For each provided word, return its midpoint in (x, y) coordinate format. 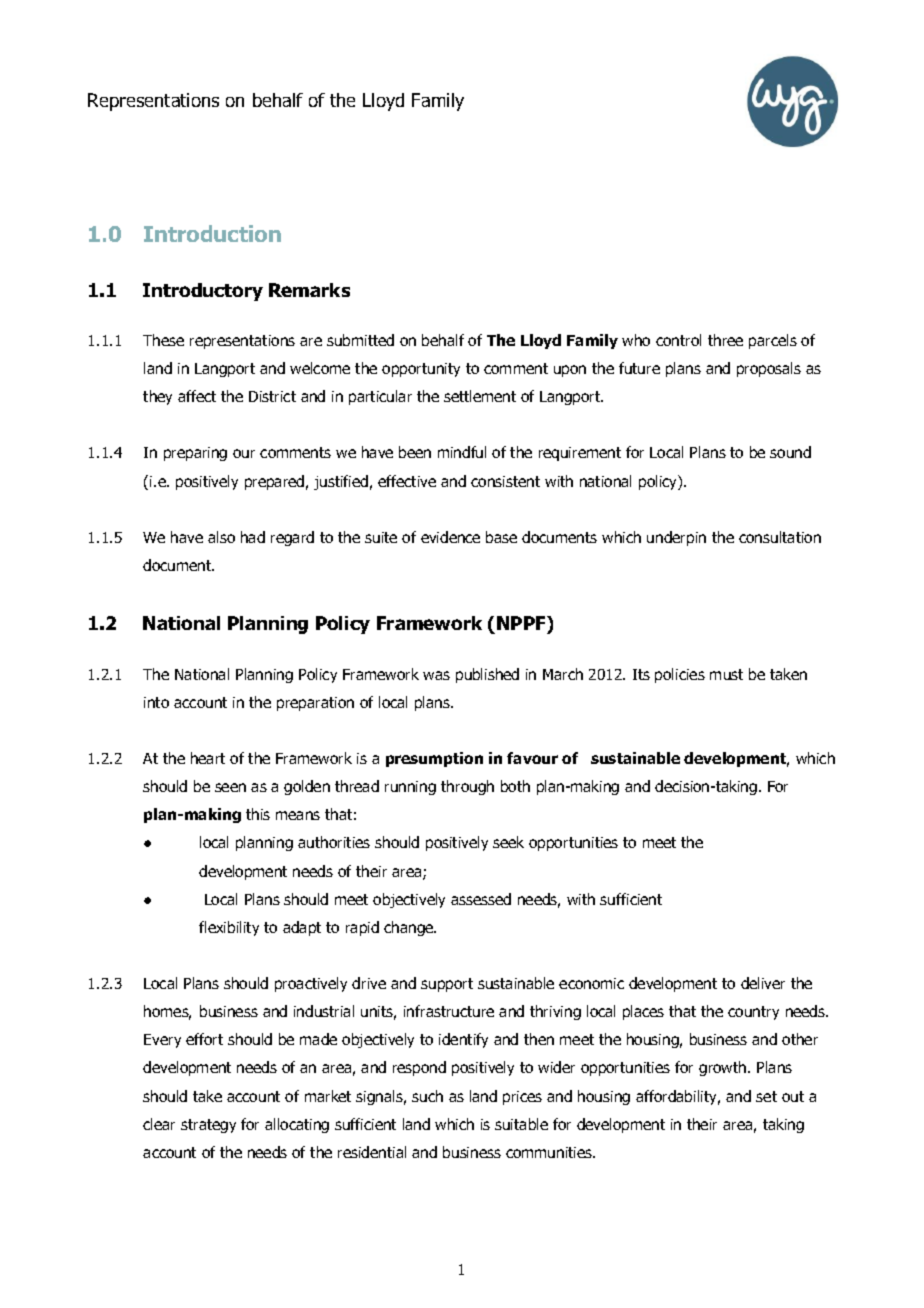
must (726, 674)
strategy (208, 1126)
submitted (360, 340)
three (725, 340)
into (156, 702)
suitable (521, 1124)
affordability (678, 1097)
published (487, 675)
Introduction (212, 233)
